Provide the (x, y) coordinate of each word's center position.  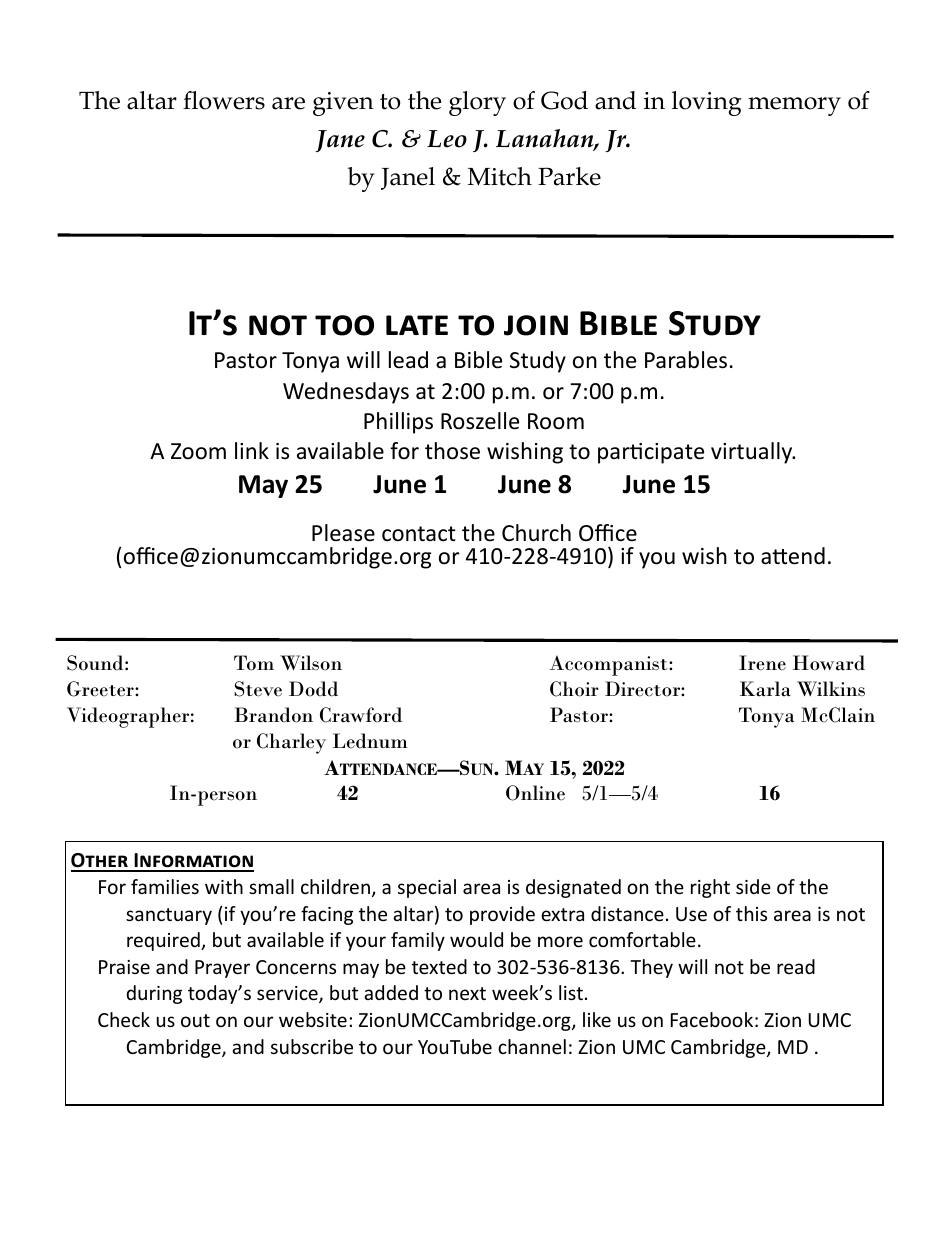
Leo (447, 139)
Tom (254, 663)
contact (419, 534)
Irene (762, 663)
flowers (224, 100)
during (154, 994)
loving (707, 103)
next (467, 993)
